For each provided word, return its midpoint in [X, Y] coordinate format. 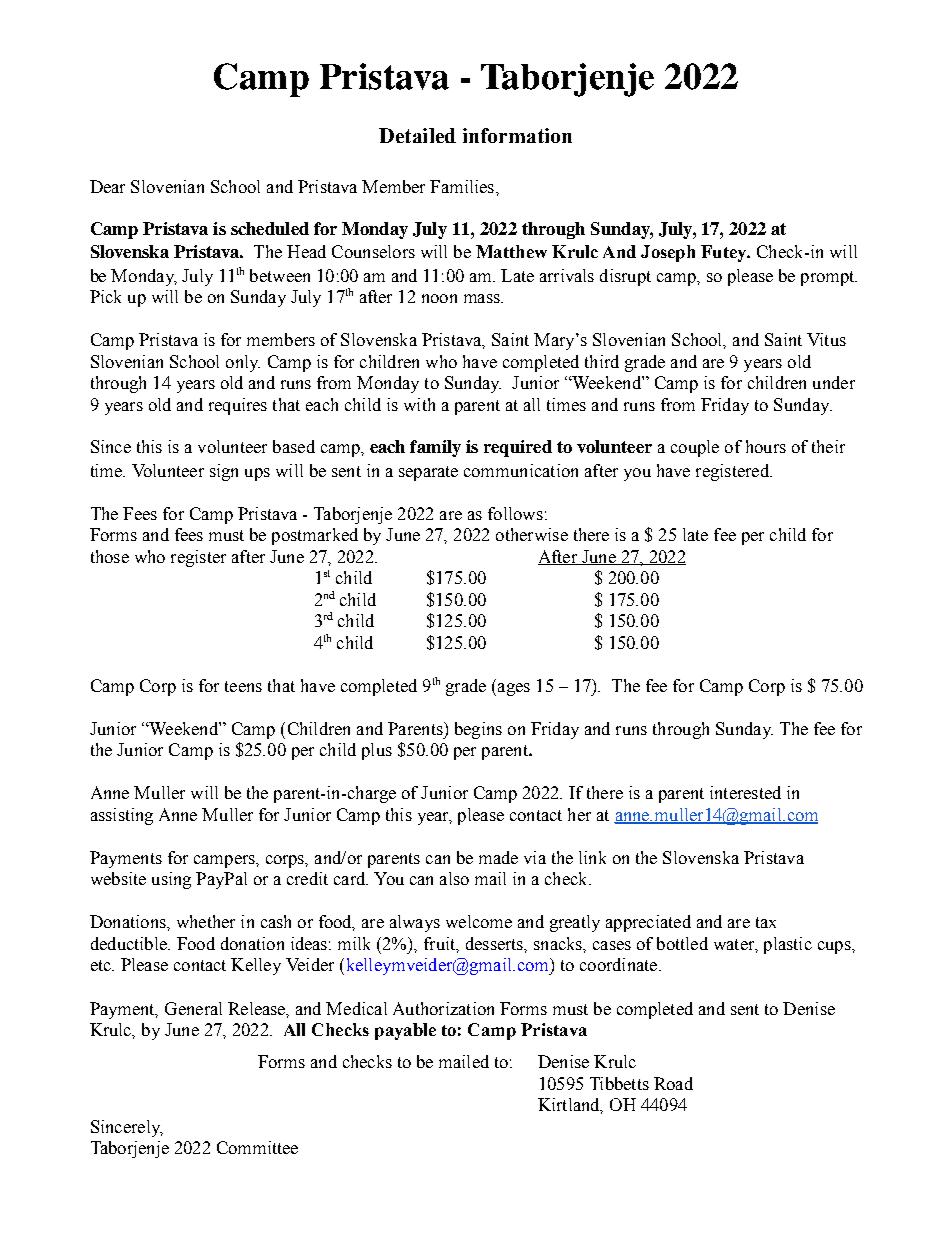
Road [673, 1083]
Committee [257, 1147]
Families [462, 186]
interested [745, 792]
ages [514, 689]
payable [405, 1031]
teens [243, 686]
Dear [107, 186]
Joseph [668, 253]
